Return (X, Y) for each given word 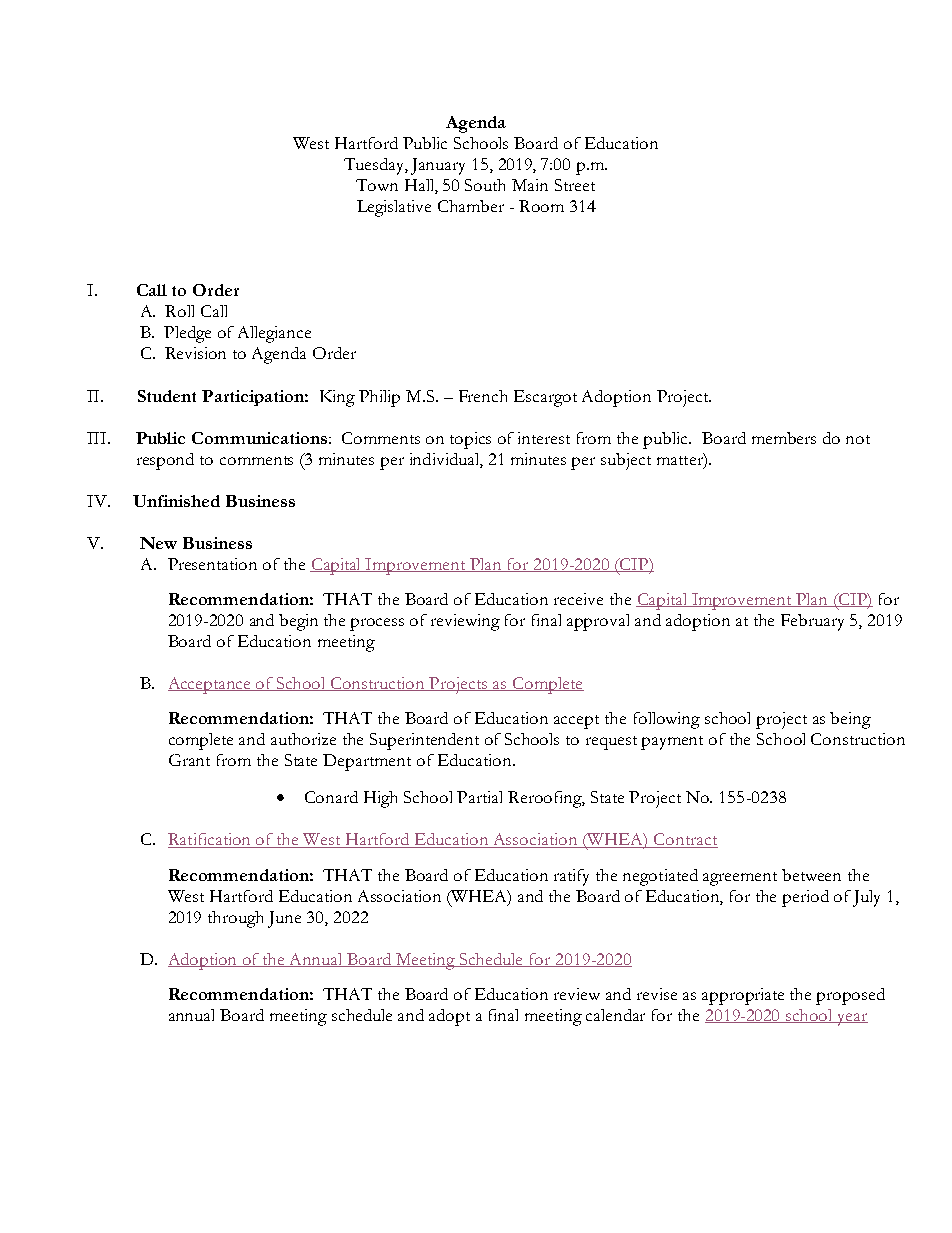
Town (377, 185)
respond (165, 461)
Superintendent (424, 741)
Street (575, 185)
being (850, 720)
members (784, 438)
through (235, 919)
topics (470, 440)
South (485, 185)
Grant (189, 760)
